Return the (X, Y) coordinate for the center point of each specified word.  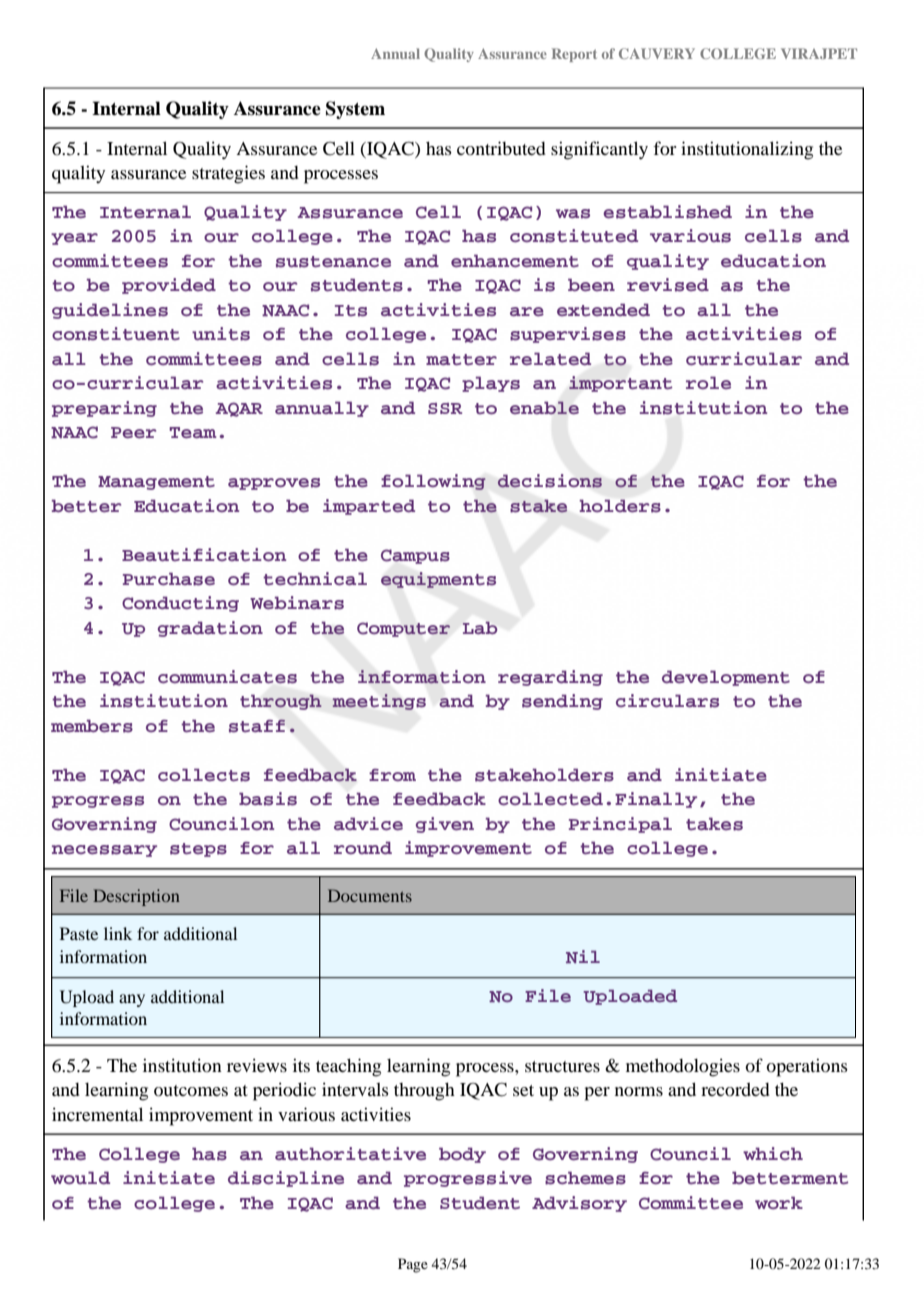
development (726, 678)
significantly (599, 150)
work (779, 1202)
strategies (228, 174)
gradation (210, 629)
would (80, 1178)
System (355, 110)
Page (413, 1265)
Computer (403, 629)
